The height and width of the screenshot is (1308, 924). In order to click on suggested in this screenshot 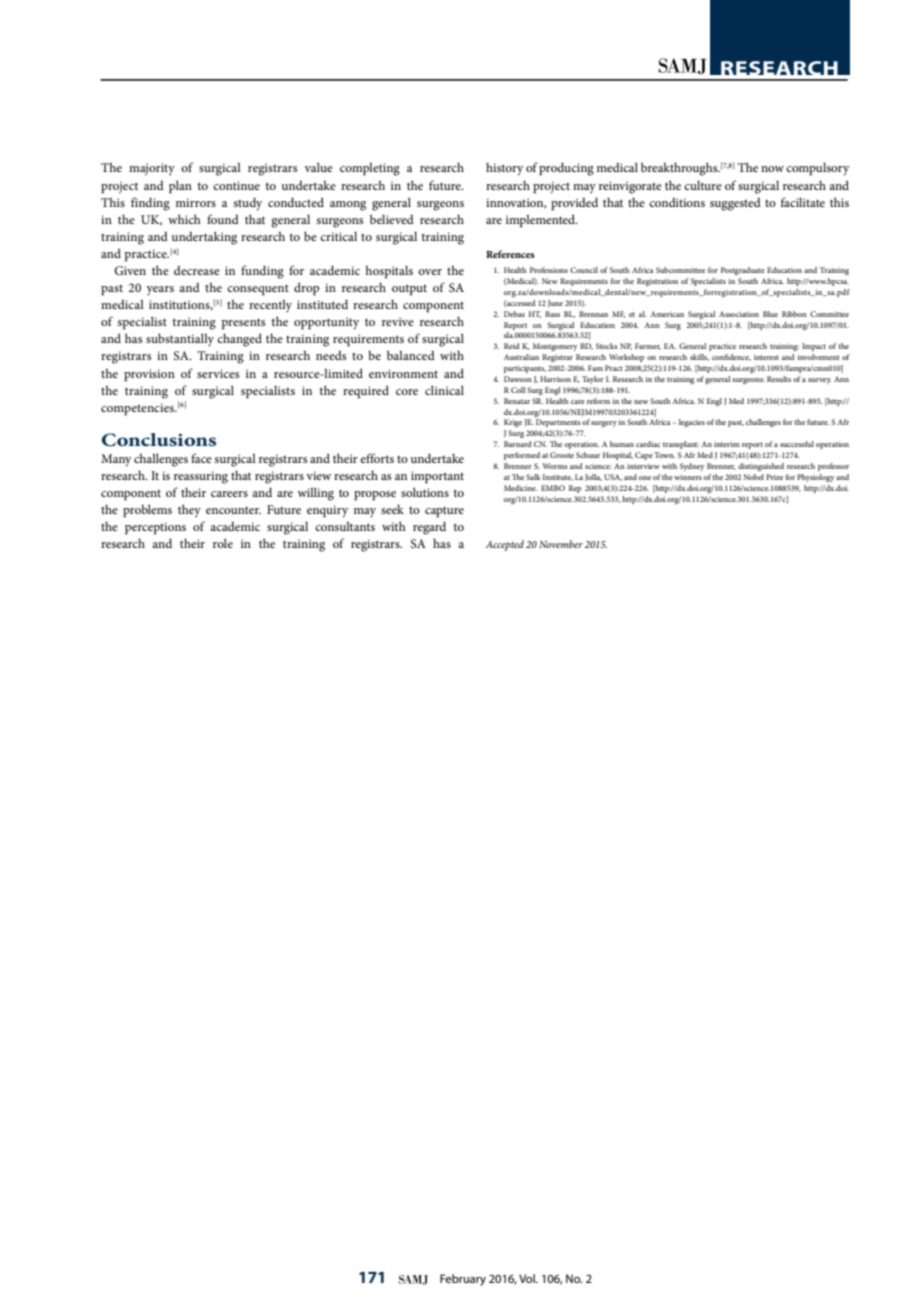, I will do `click(735, 204)`.
